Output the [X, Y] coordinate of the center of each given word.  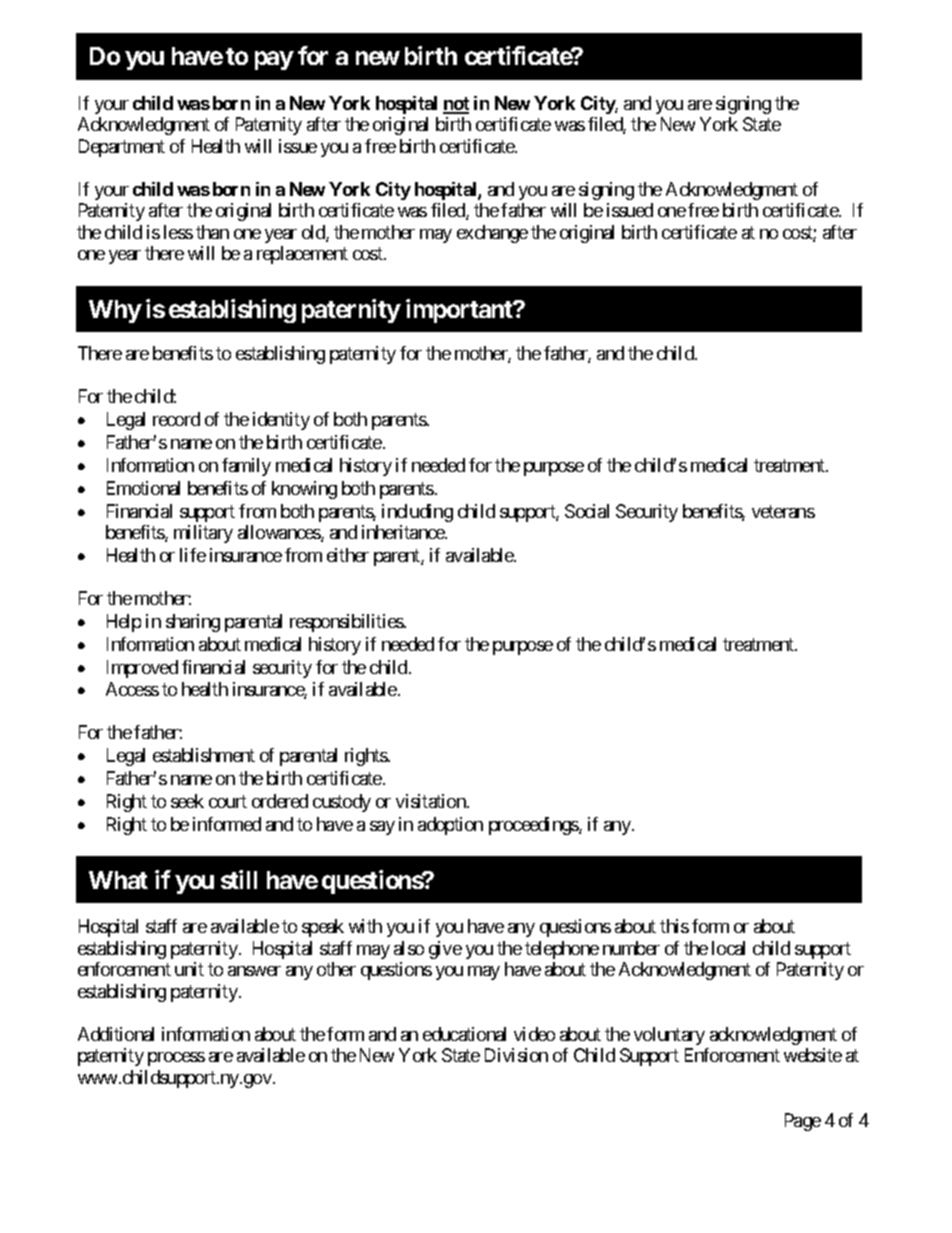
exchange [492, 234]
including [417, 513]
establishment [204, 755]
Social [587, 511]
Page [803, 1122]
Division [516, 1055]
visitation [432, 801]
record [176, 419]
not [456, 105]
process [176, 1059]
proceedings [534, 826]
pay [274, 61]
